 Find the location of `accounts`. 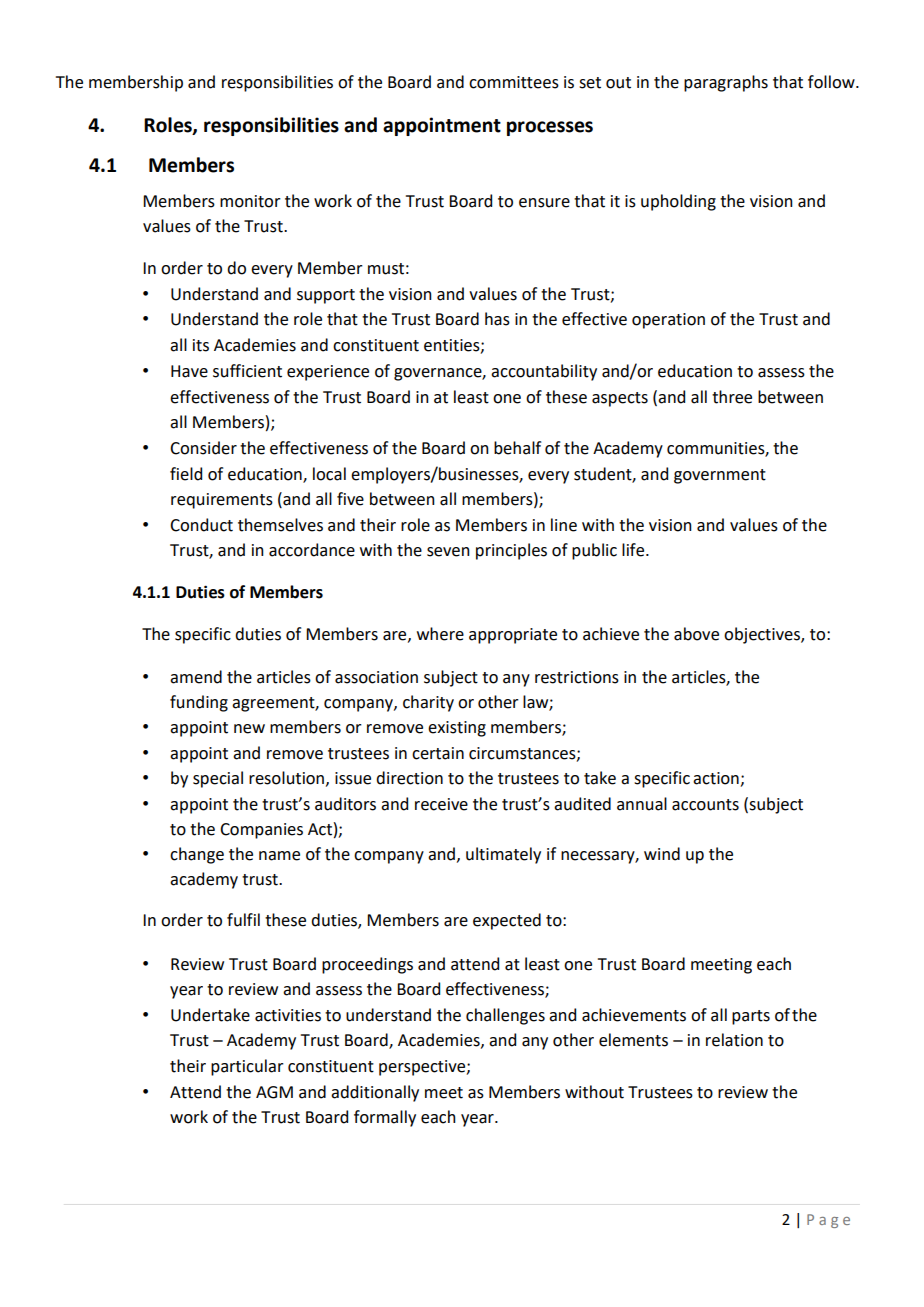

accounts is located at coordinates (705, 805).
